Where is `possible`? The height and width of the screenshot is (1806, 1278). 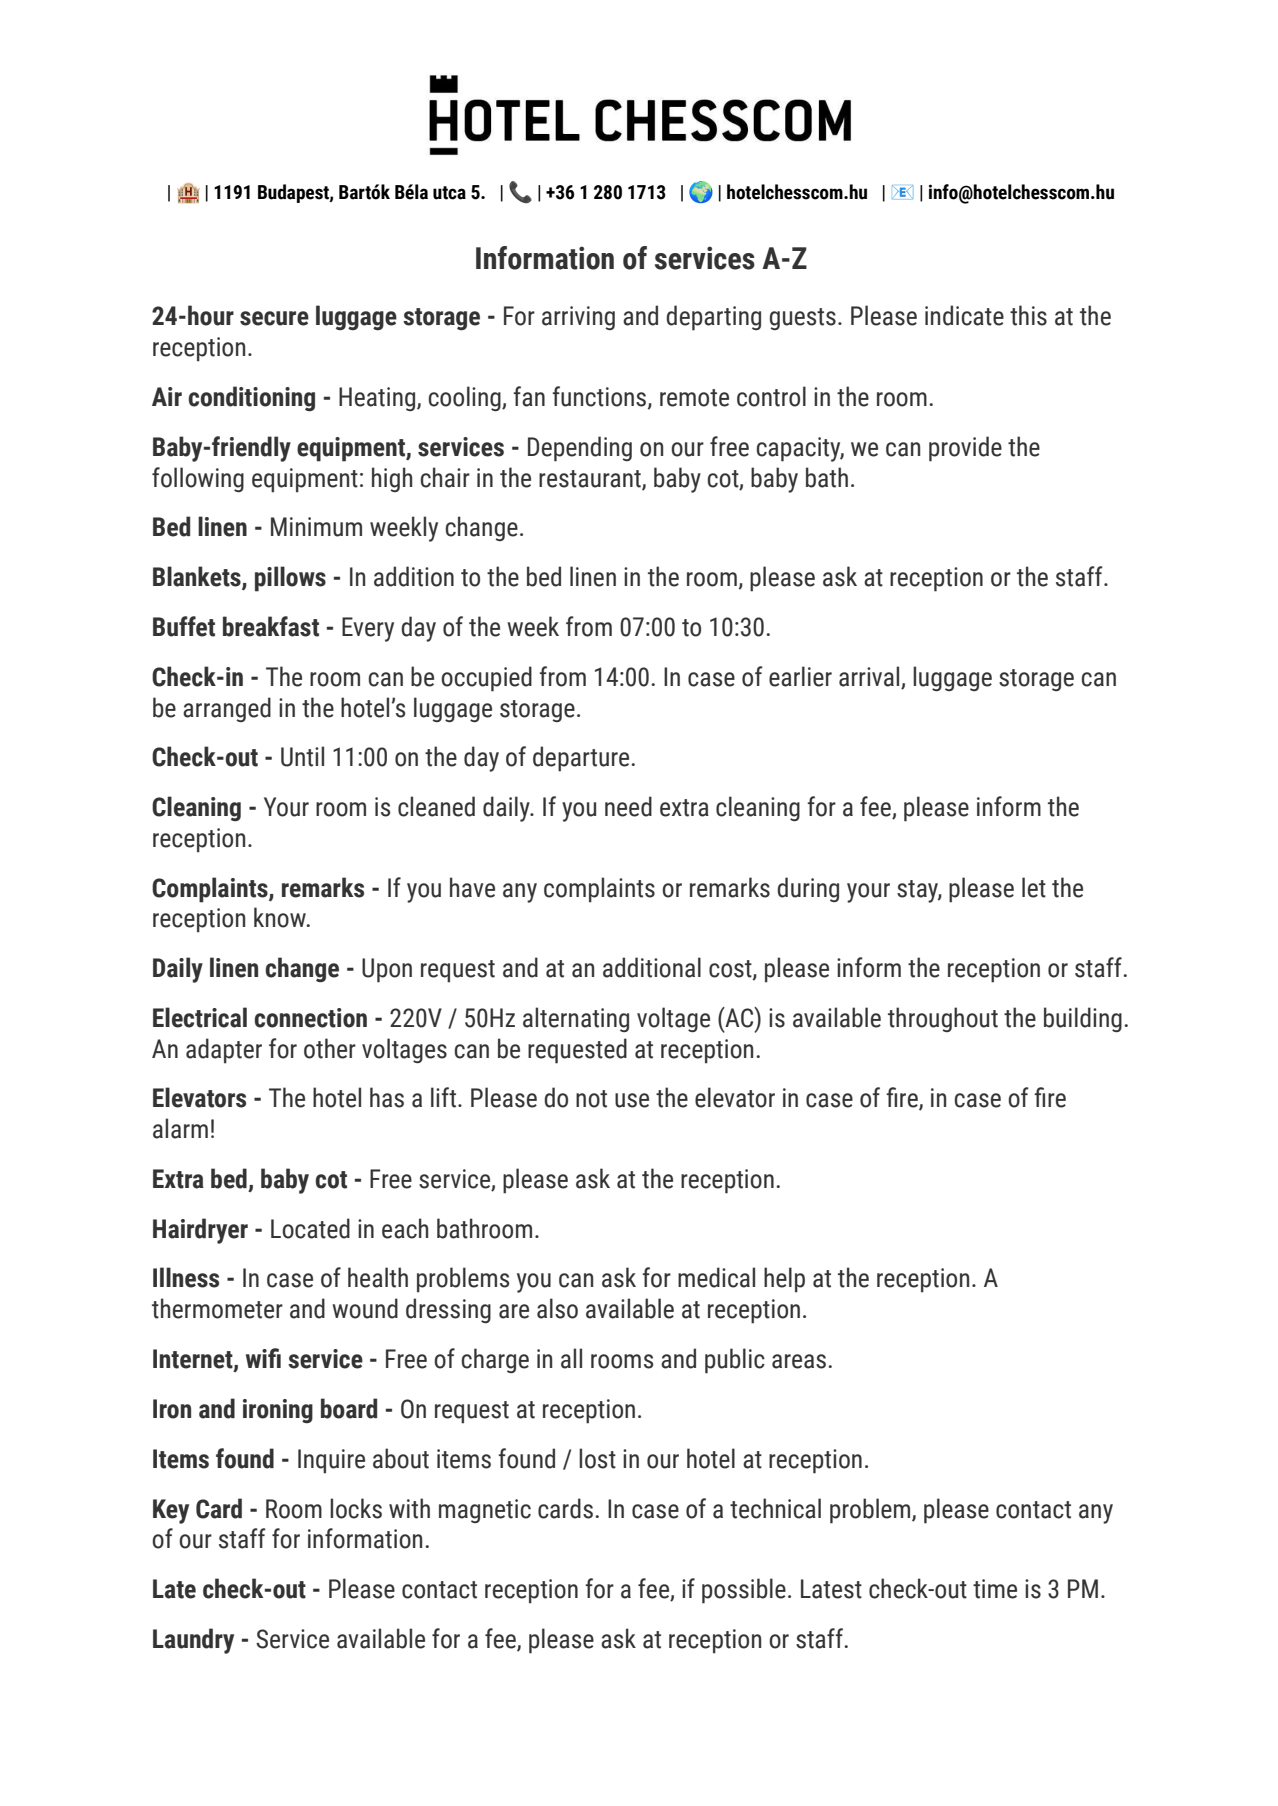
possible is located at coordinates (744, 1591).
